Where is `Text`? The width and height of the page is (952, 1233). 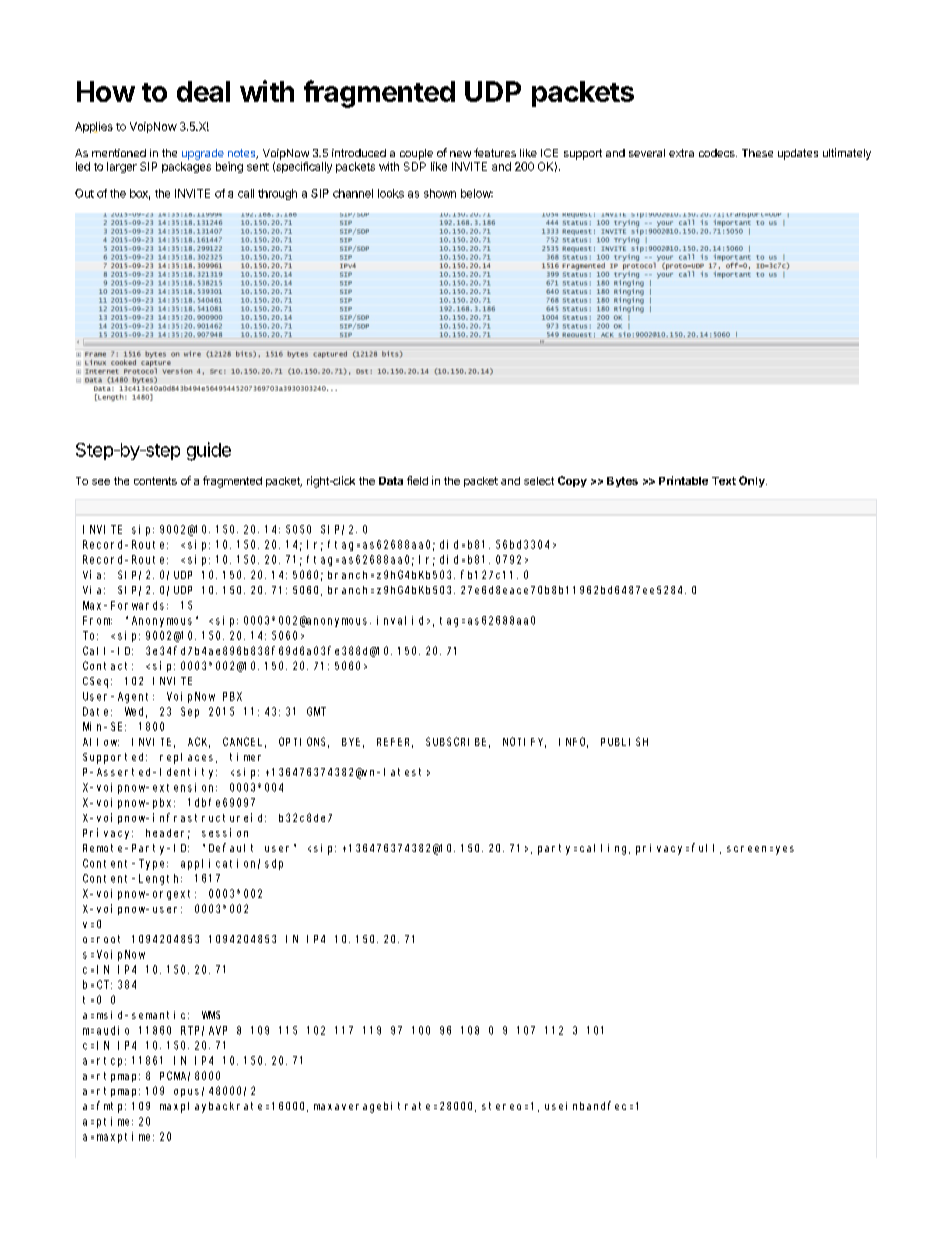 Text is located at coordinates (724, 481).
